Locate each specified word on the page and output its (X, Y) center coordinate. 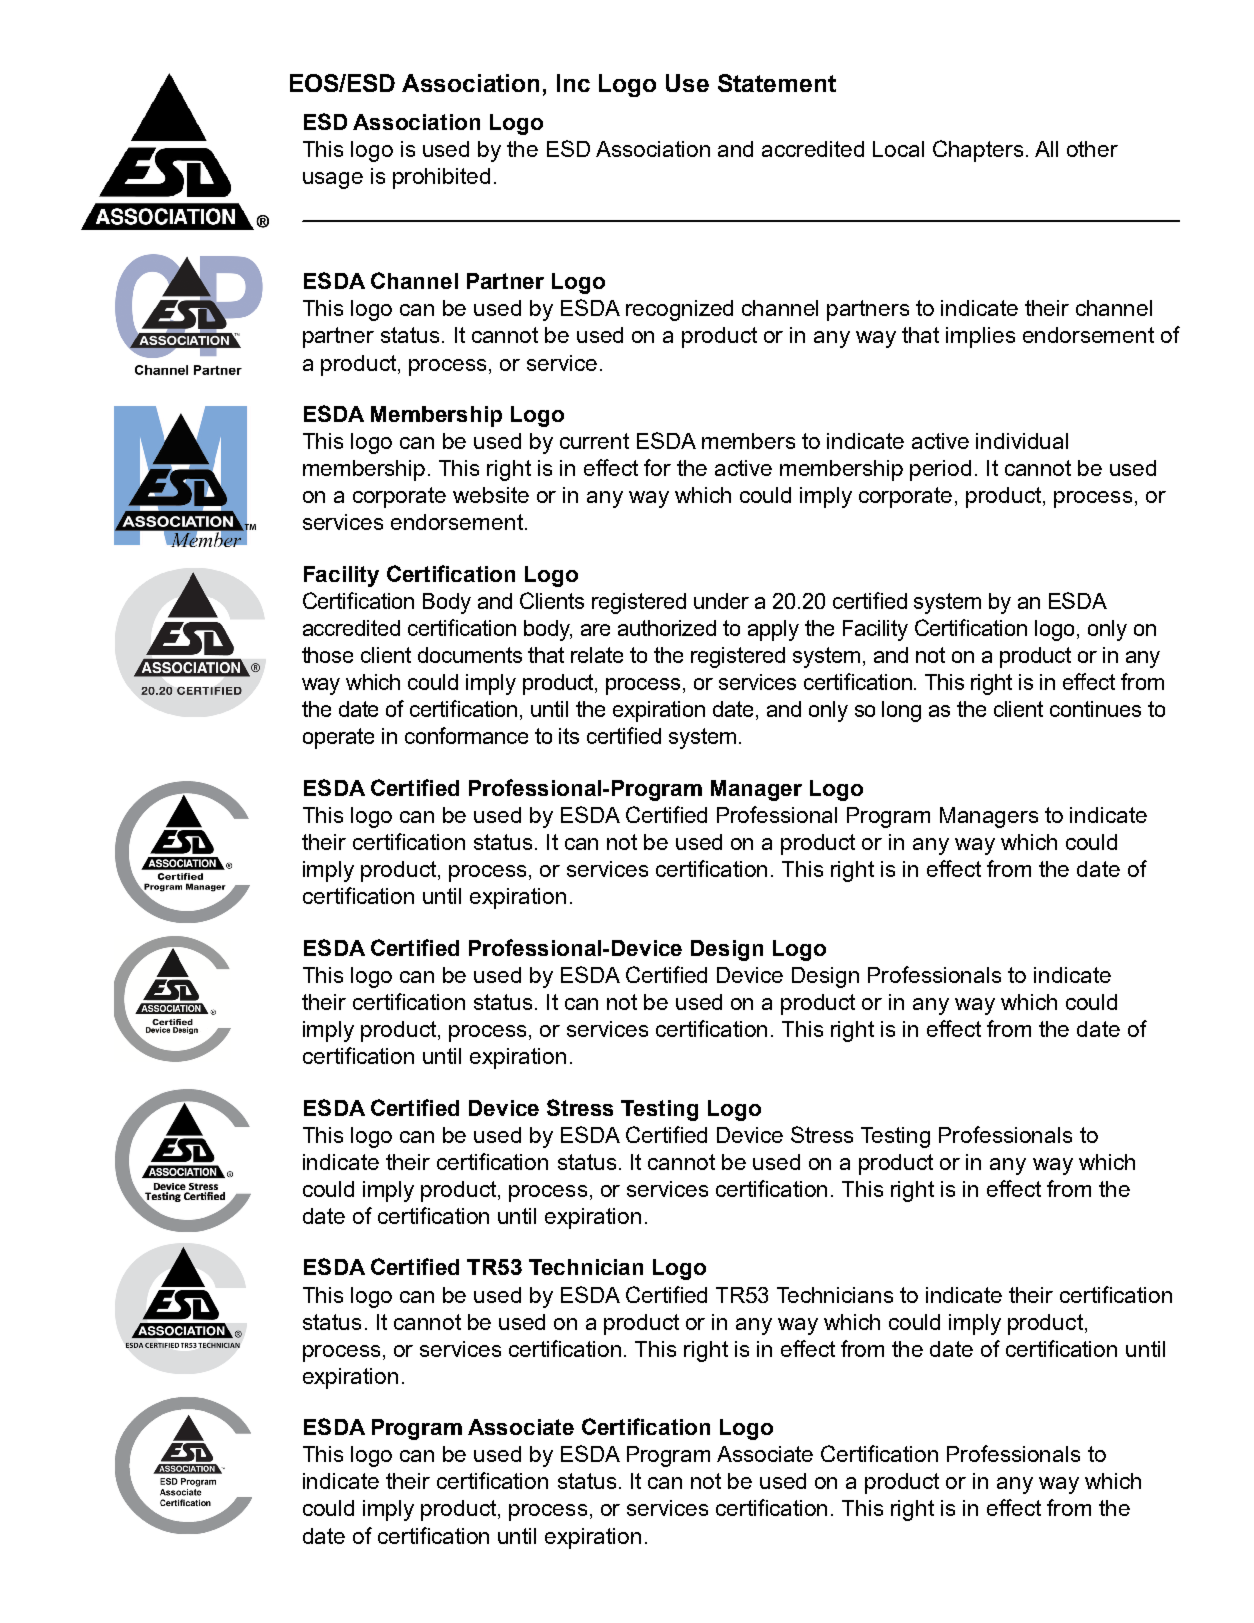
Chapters (978, 151)
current (594, 441)
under (721, 601)
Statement (777, 83)
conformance (466, 735)
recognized (679, 310)
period (940, 470)
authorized (667, 628)
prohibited (441, 178)
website (491, 495)
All (1046, 149)
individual (1022, 441)
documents (470, 655)
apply (773, 630)
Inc (573, 83)
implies (980, 337)
